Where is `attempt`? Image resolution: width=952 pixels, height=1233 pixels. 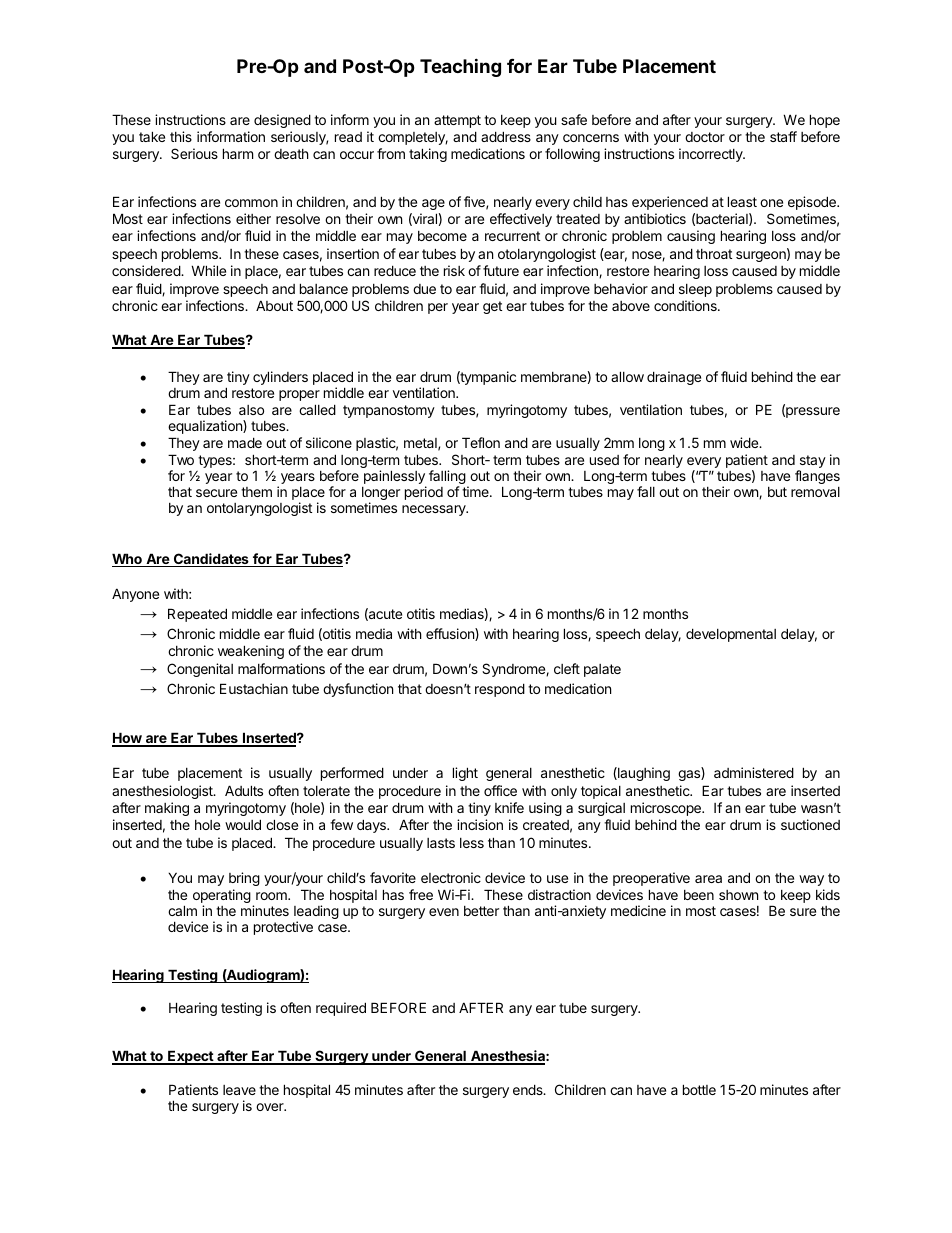
attempt is located at coordinates (457, 121).
